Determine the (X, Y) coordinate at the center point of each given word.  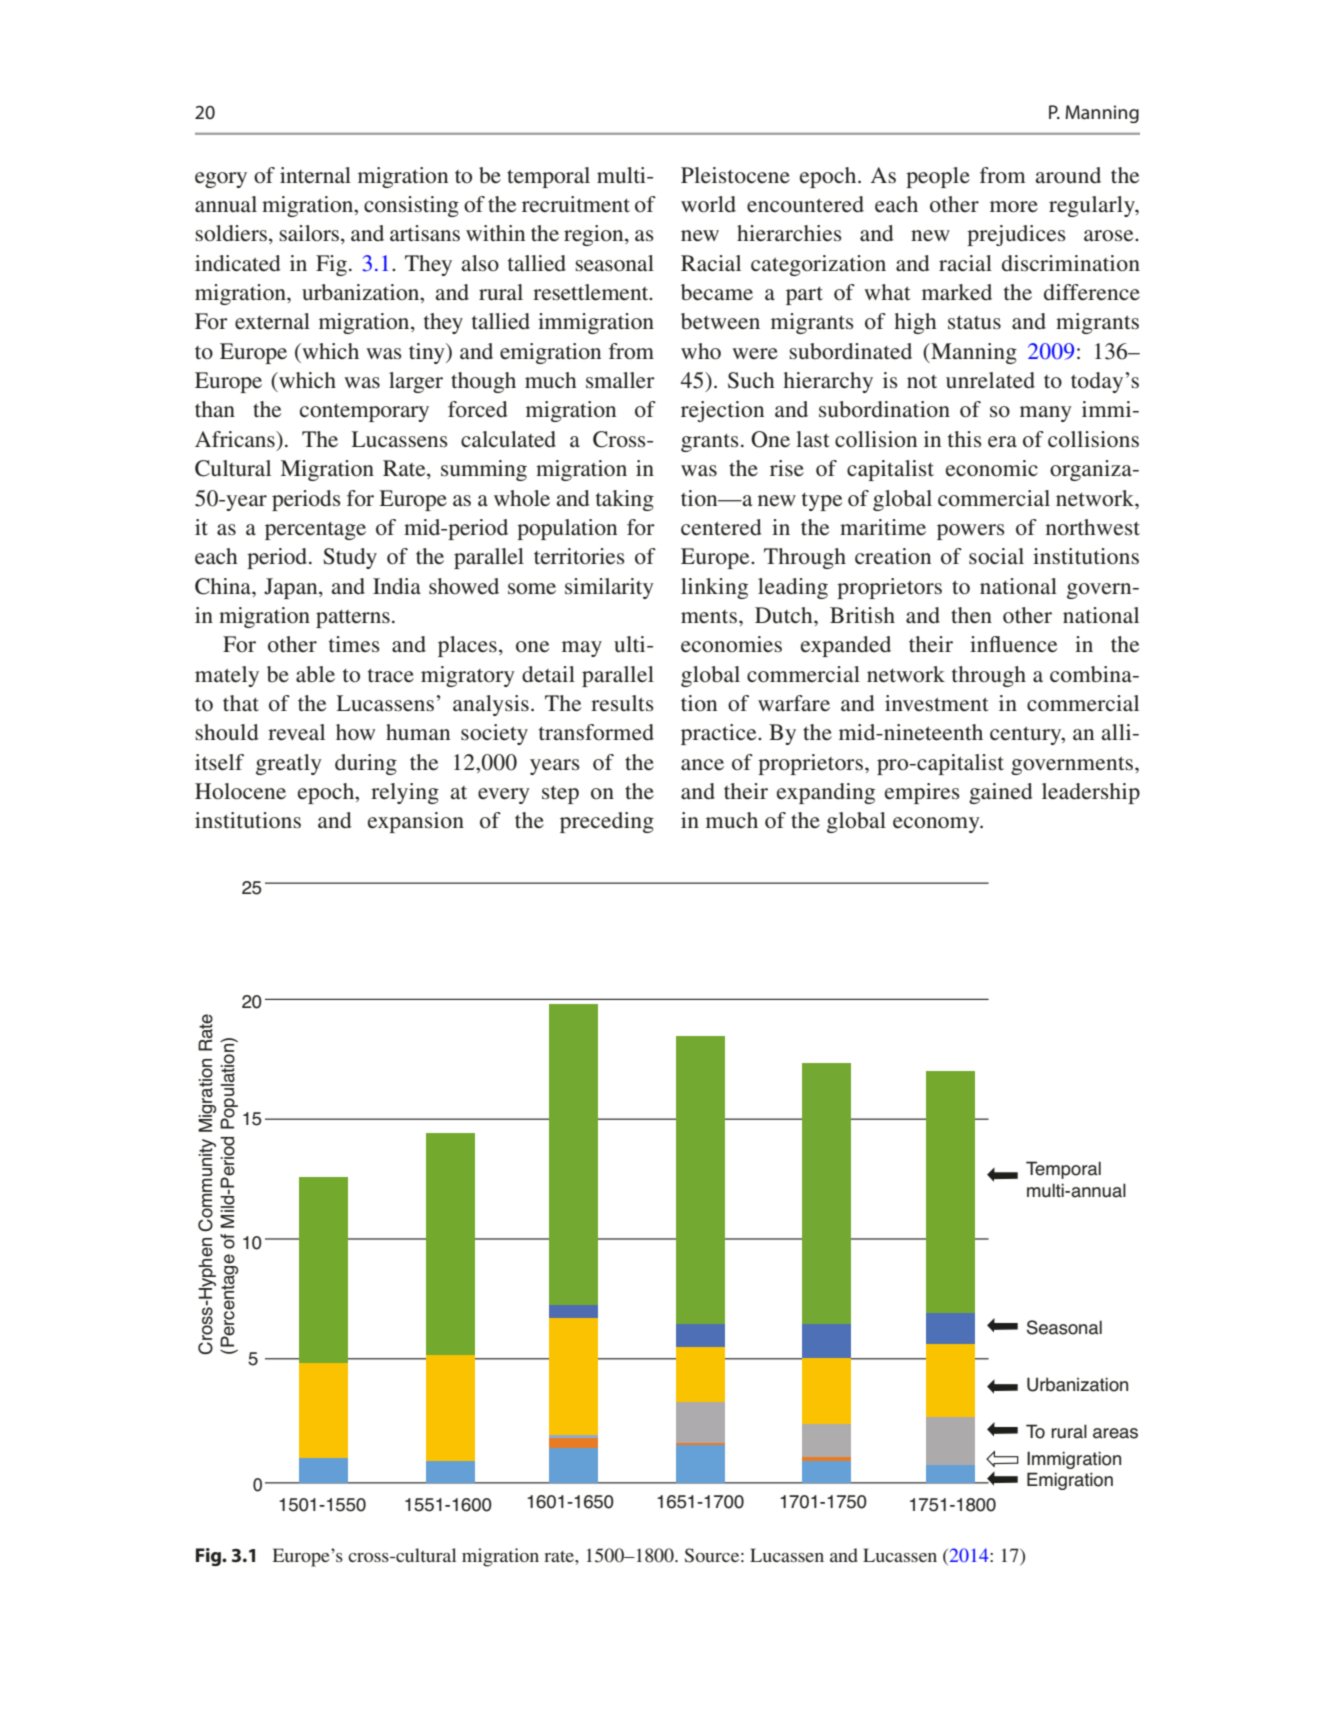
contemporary (364, 413)
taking (625, 500)
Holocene (240, 791)
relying (405, 793)
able (315, 674)
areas (1115, 1433)
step (560, 795)
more (1014, 207)
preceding (607, 822)
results (622, 703)
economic (992, 468)
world (708, 204)
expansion (416, 822)
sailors (309, 233)
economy (937, 825)
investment (937, 703)
